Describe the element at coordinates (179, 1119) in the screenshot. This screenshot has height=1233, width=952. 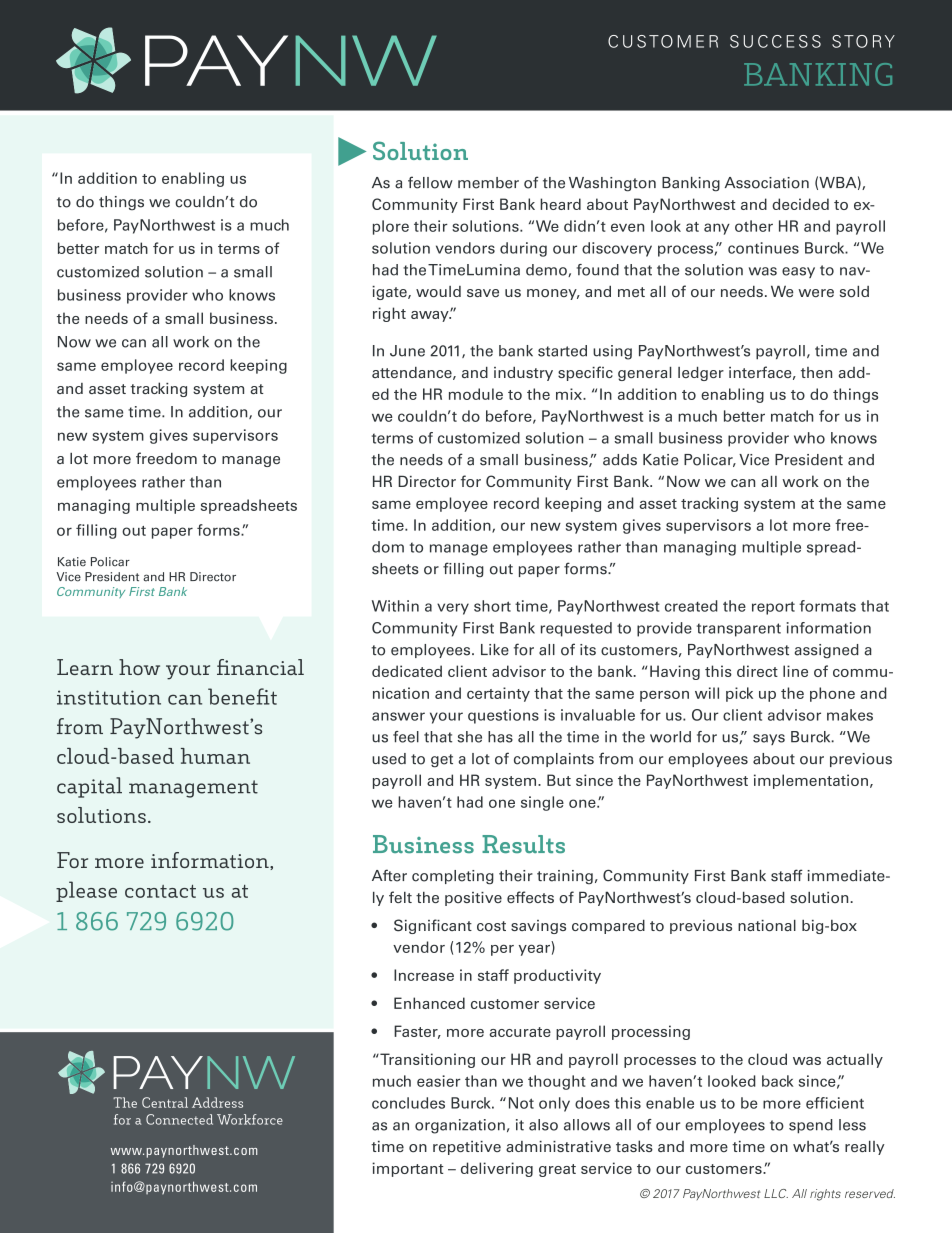
I see `Connected` at that location.
